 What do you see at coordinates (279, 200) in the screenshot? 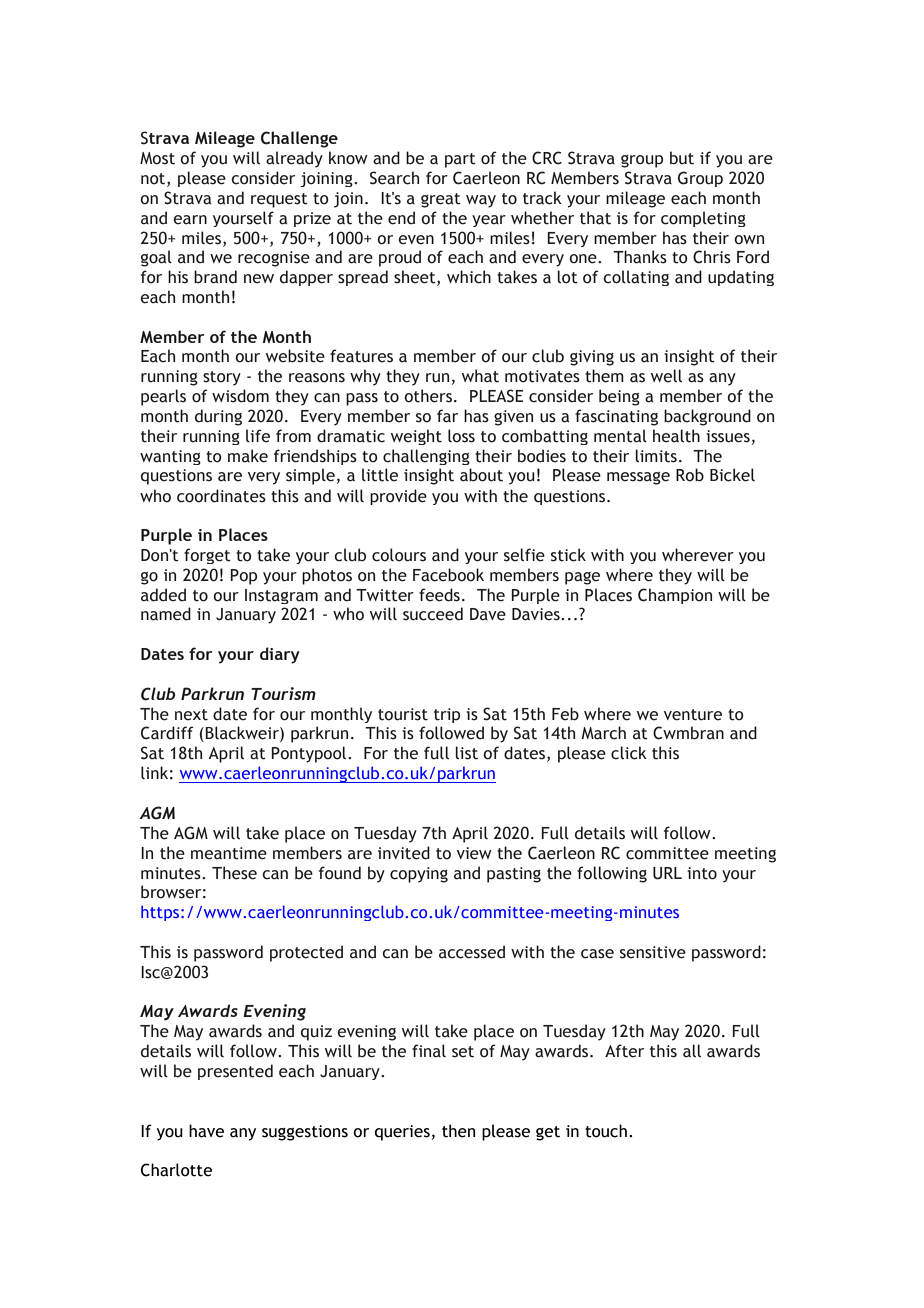
I see `request` at bounding box center [279, 200].
